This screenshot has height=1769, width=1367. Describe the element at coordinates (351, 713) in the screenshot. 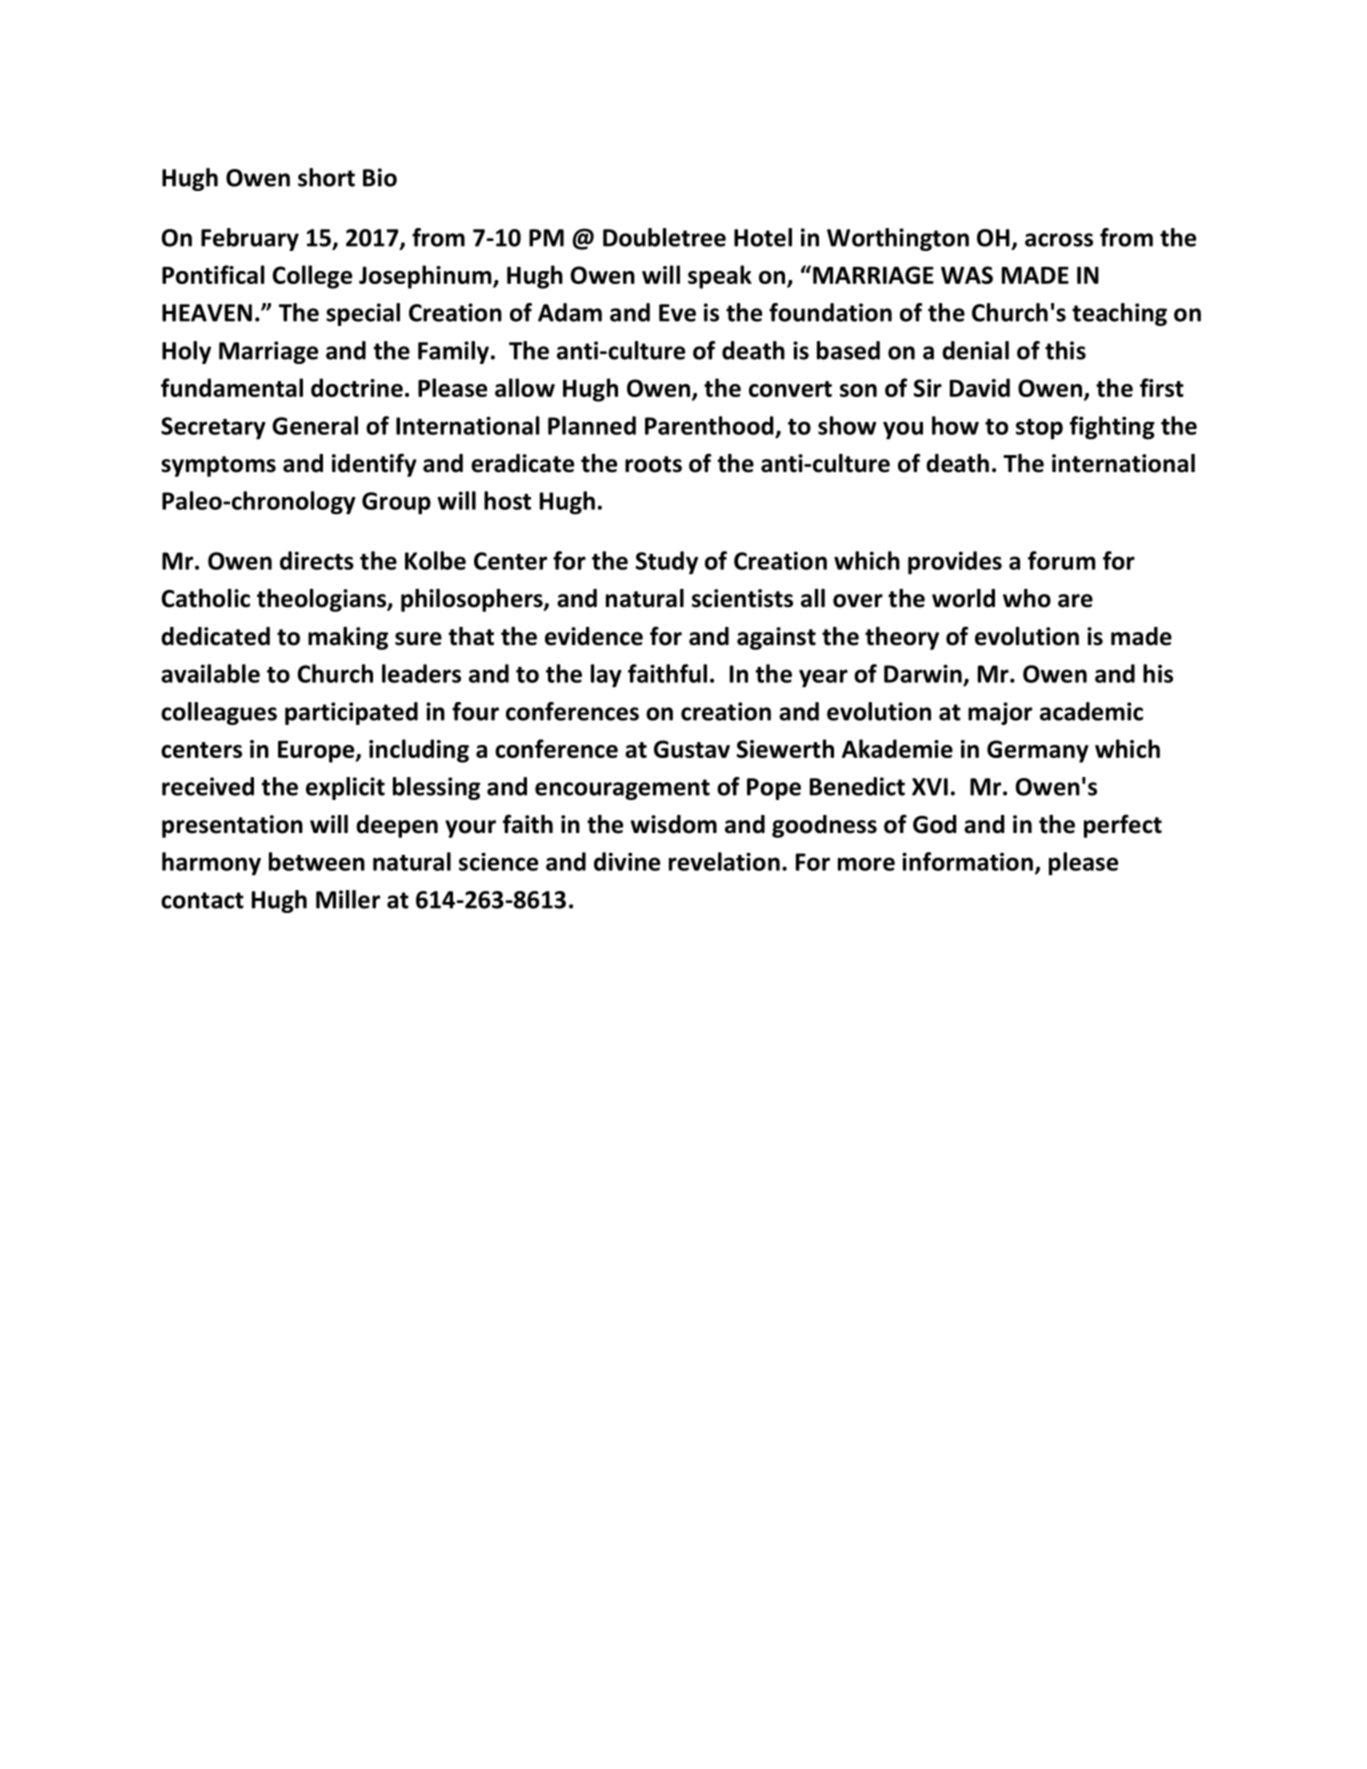

I see `participated` at that location.
